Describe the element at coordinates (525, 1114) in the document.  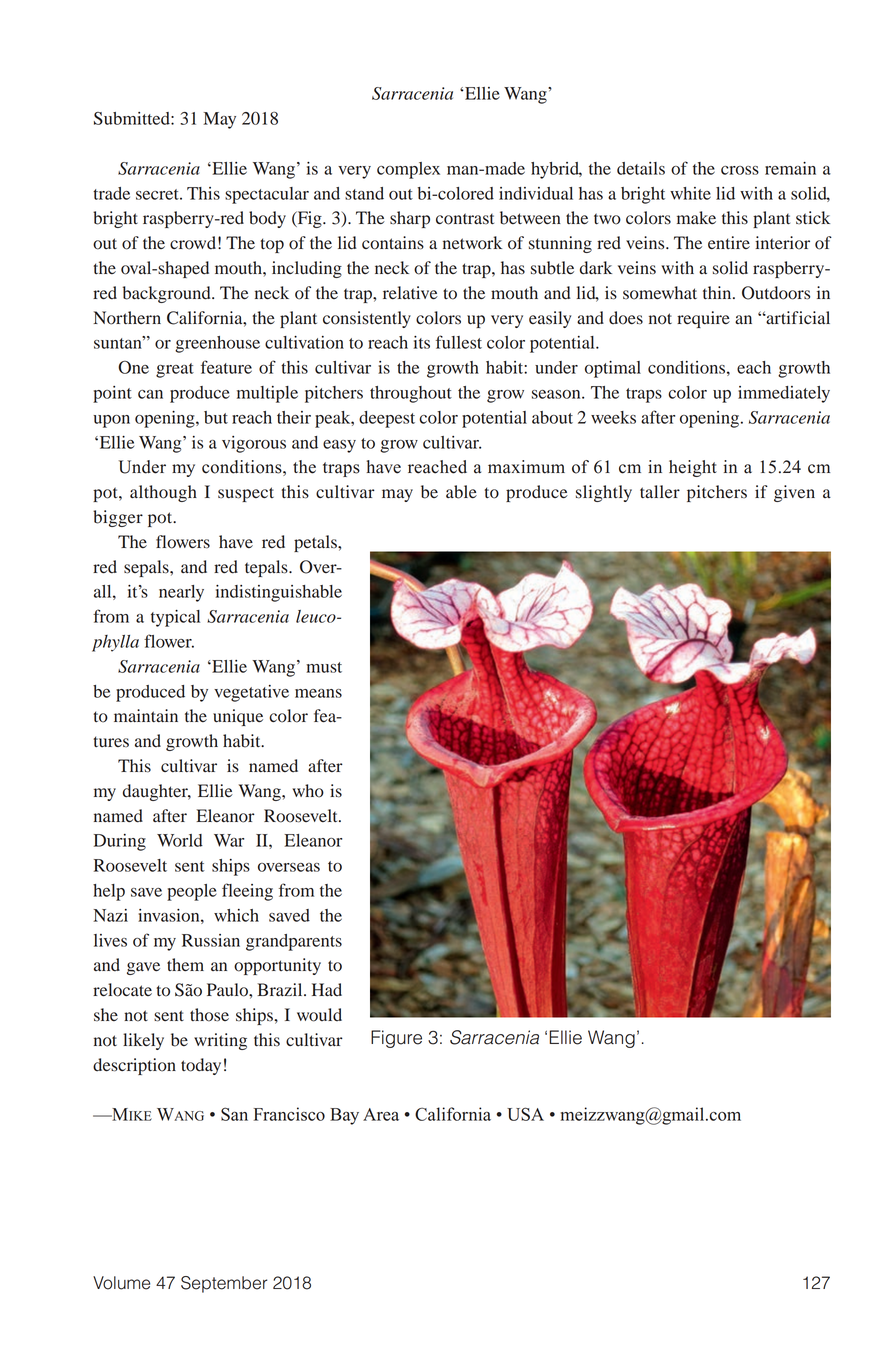
I see `USA` at that location.
